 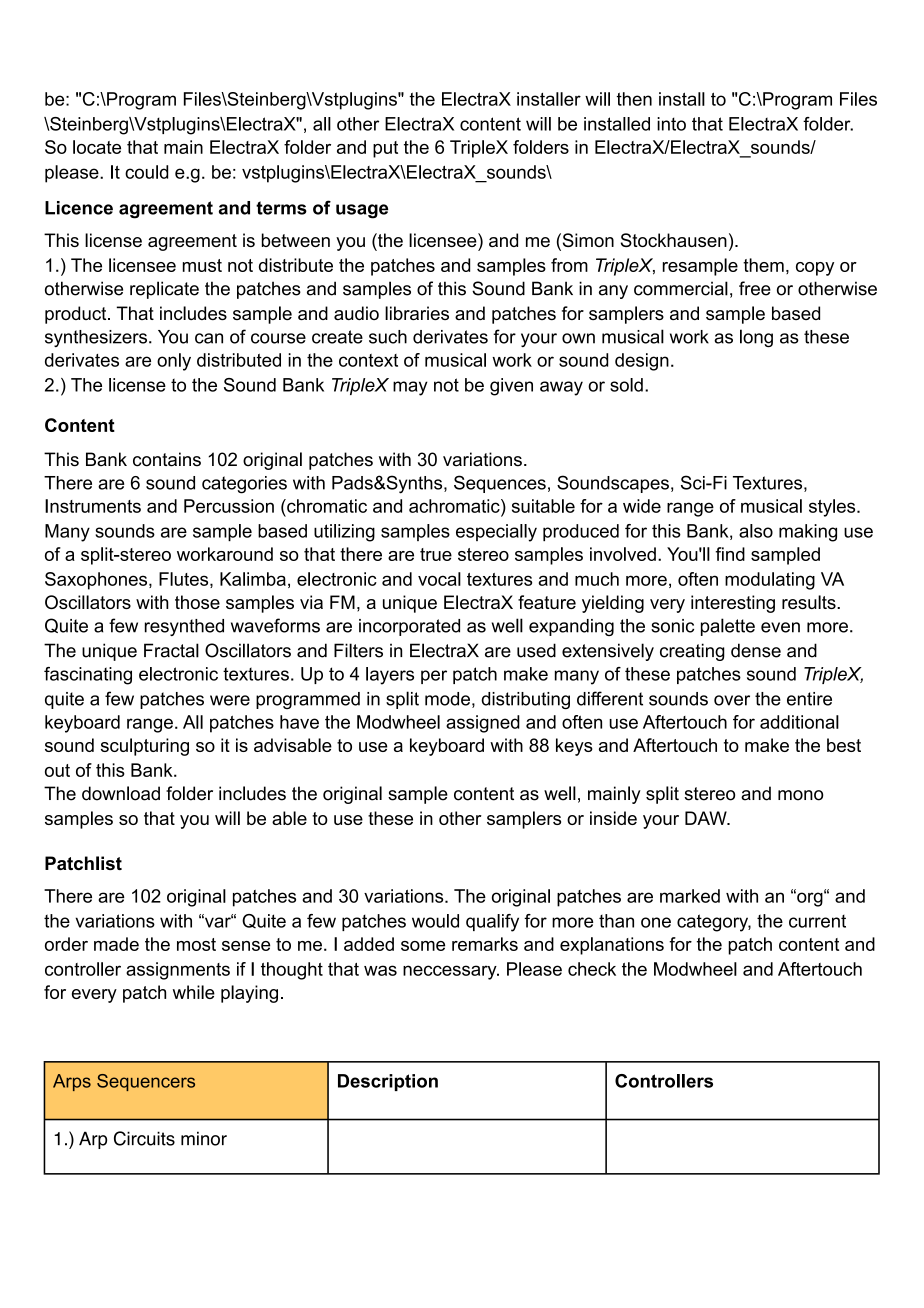 What do you see at coordinates (388, 1082) in the document?
I see `Description` at bounding box center [388, 1082].
